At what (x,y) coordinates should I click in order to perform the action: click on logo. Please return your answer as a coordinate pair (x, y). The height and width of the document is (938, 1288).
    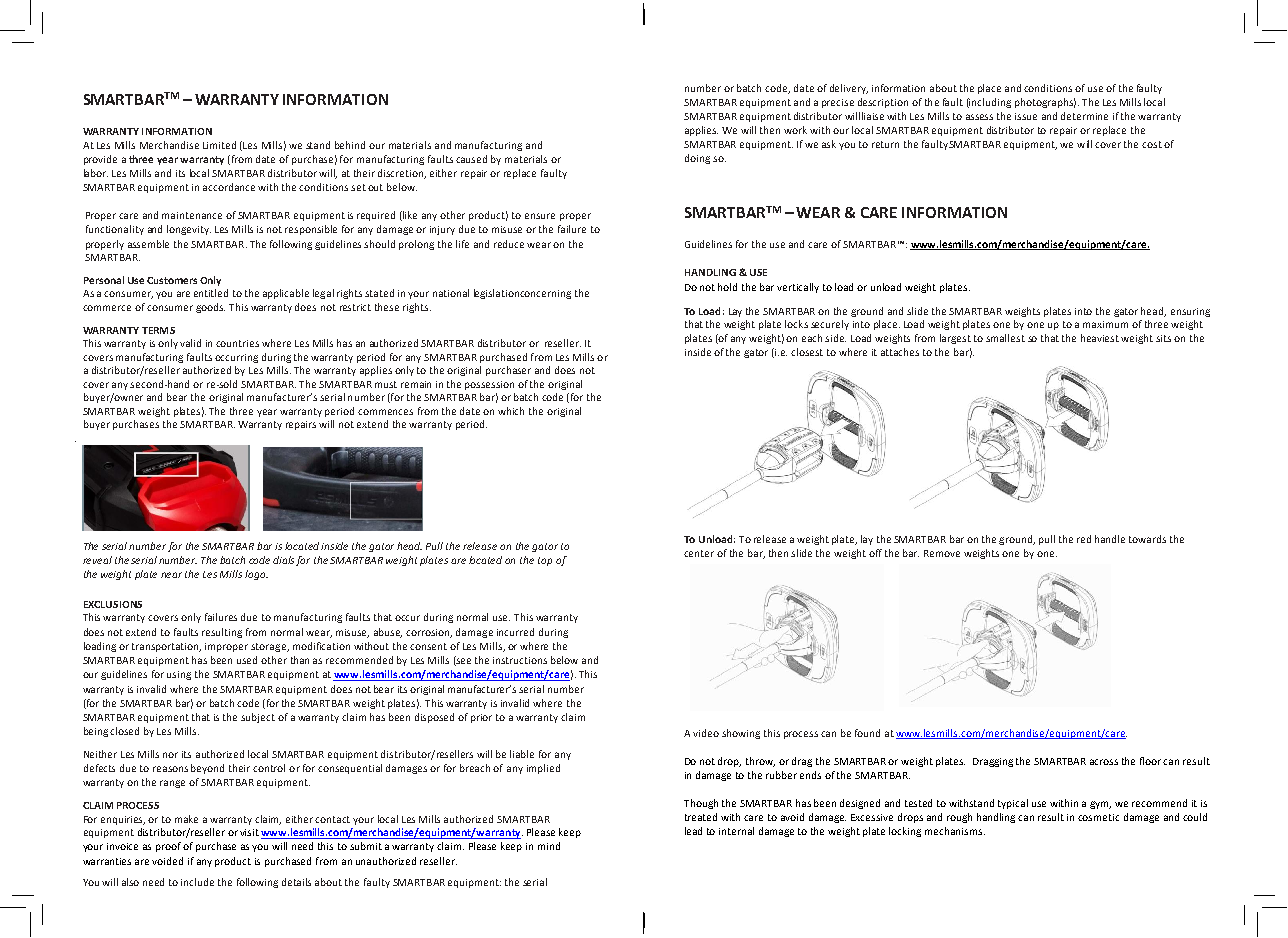
    Looking at the image, I should click on (256, 575).
